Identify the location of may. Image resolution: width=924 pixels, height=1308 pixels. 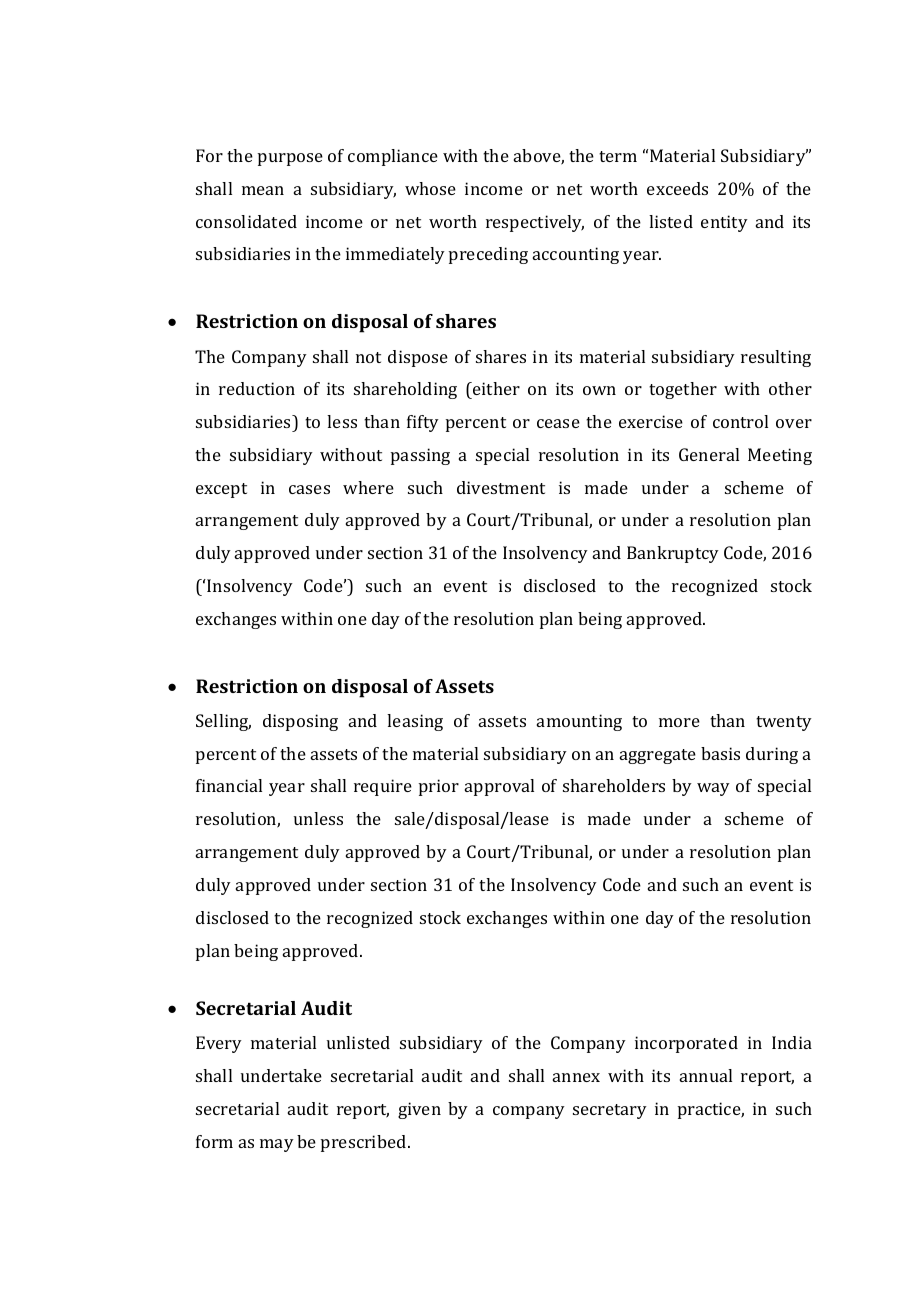
(277, 1145).
